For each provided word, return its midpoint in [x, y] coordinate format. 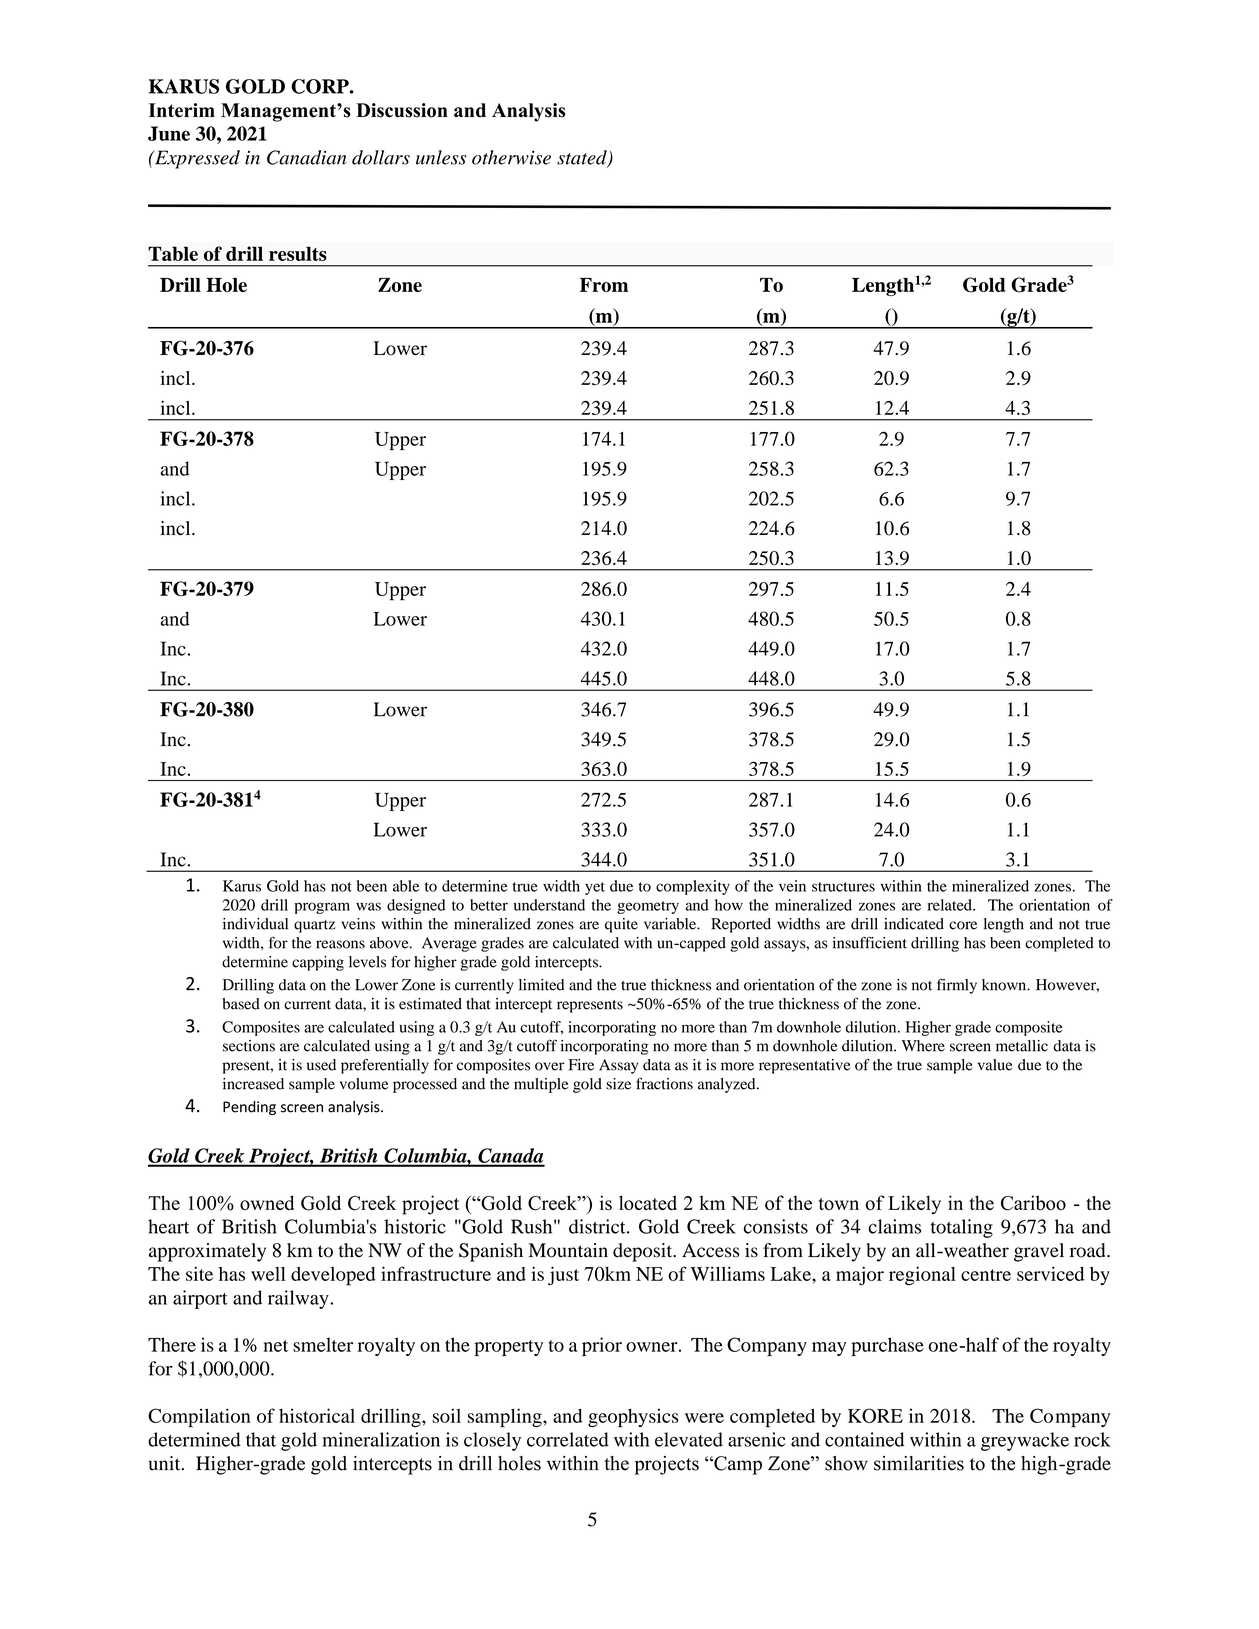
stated [583, 158]
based [241, 1004]
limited [541, 985]
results [298, 253]
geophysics [633, 1418]
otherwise [511, 157]
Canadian [307, 157]
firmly [957, 986]
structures [843, 887]
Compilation [199, 1418]
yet [595, 888]
